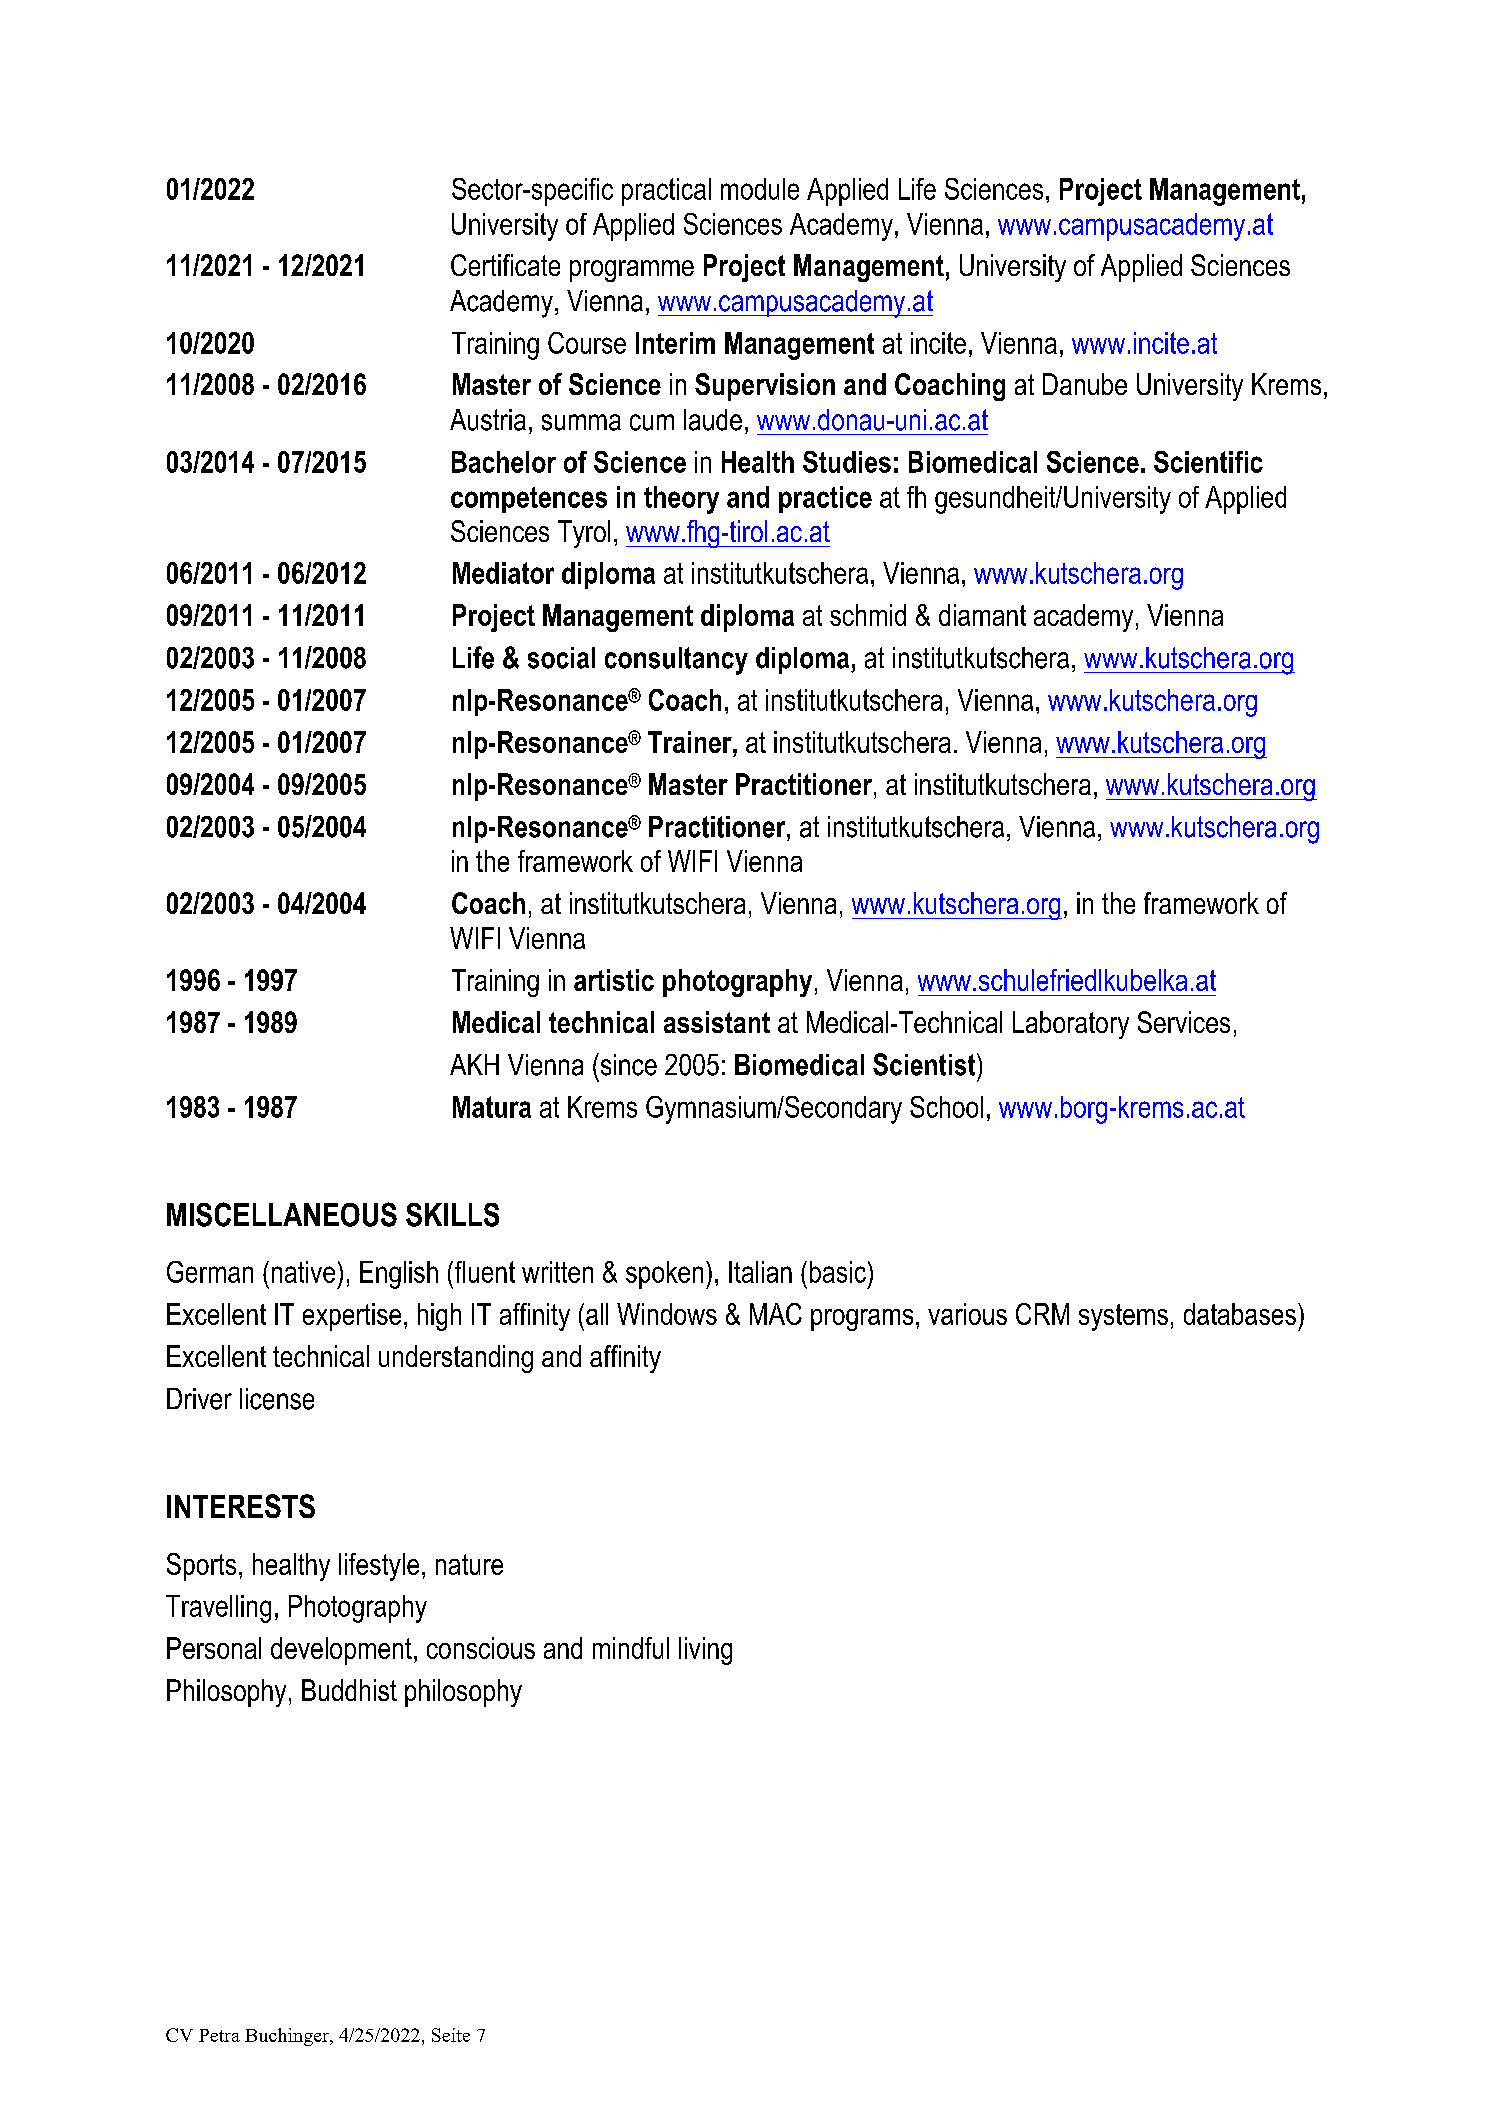  Describe the element at coordinates (505, 265) in the screenshot. I see `Certificate` at that location.
